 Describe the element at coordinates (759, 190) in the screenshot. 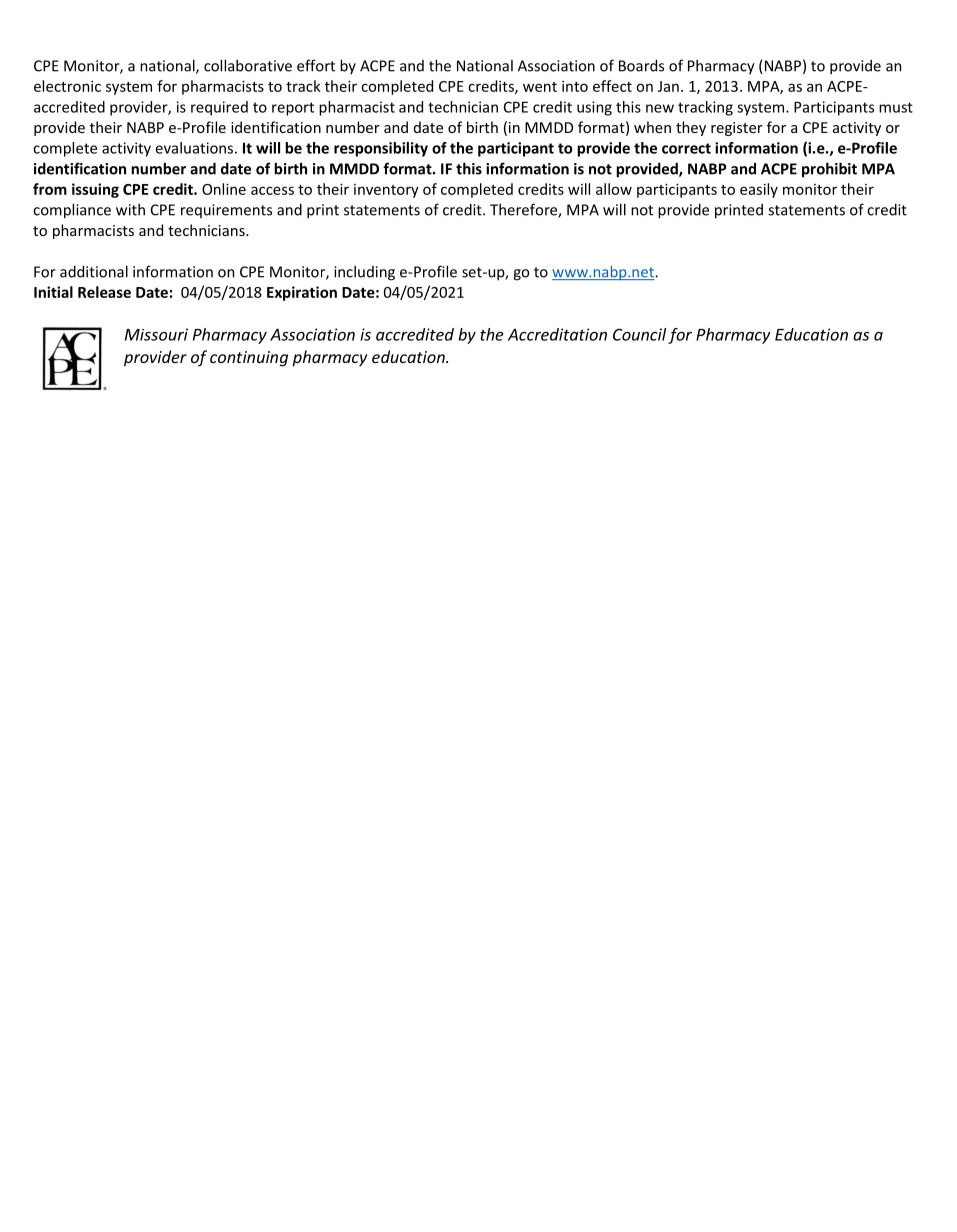

I see `easily` at that location.
